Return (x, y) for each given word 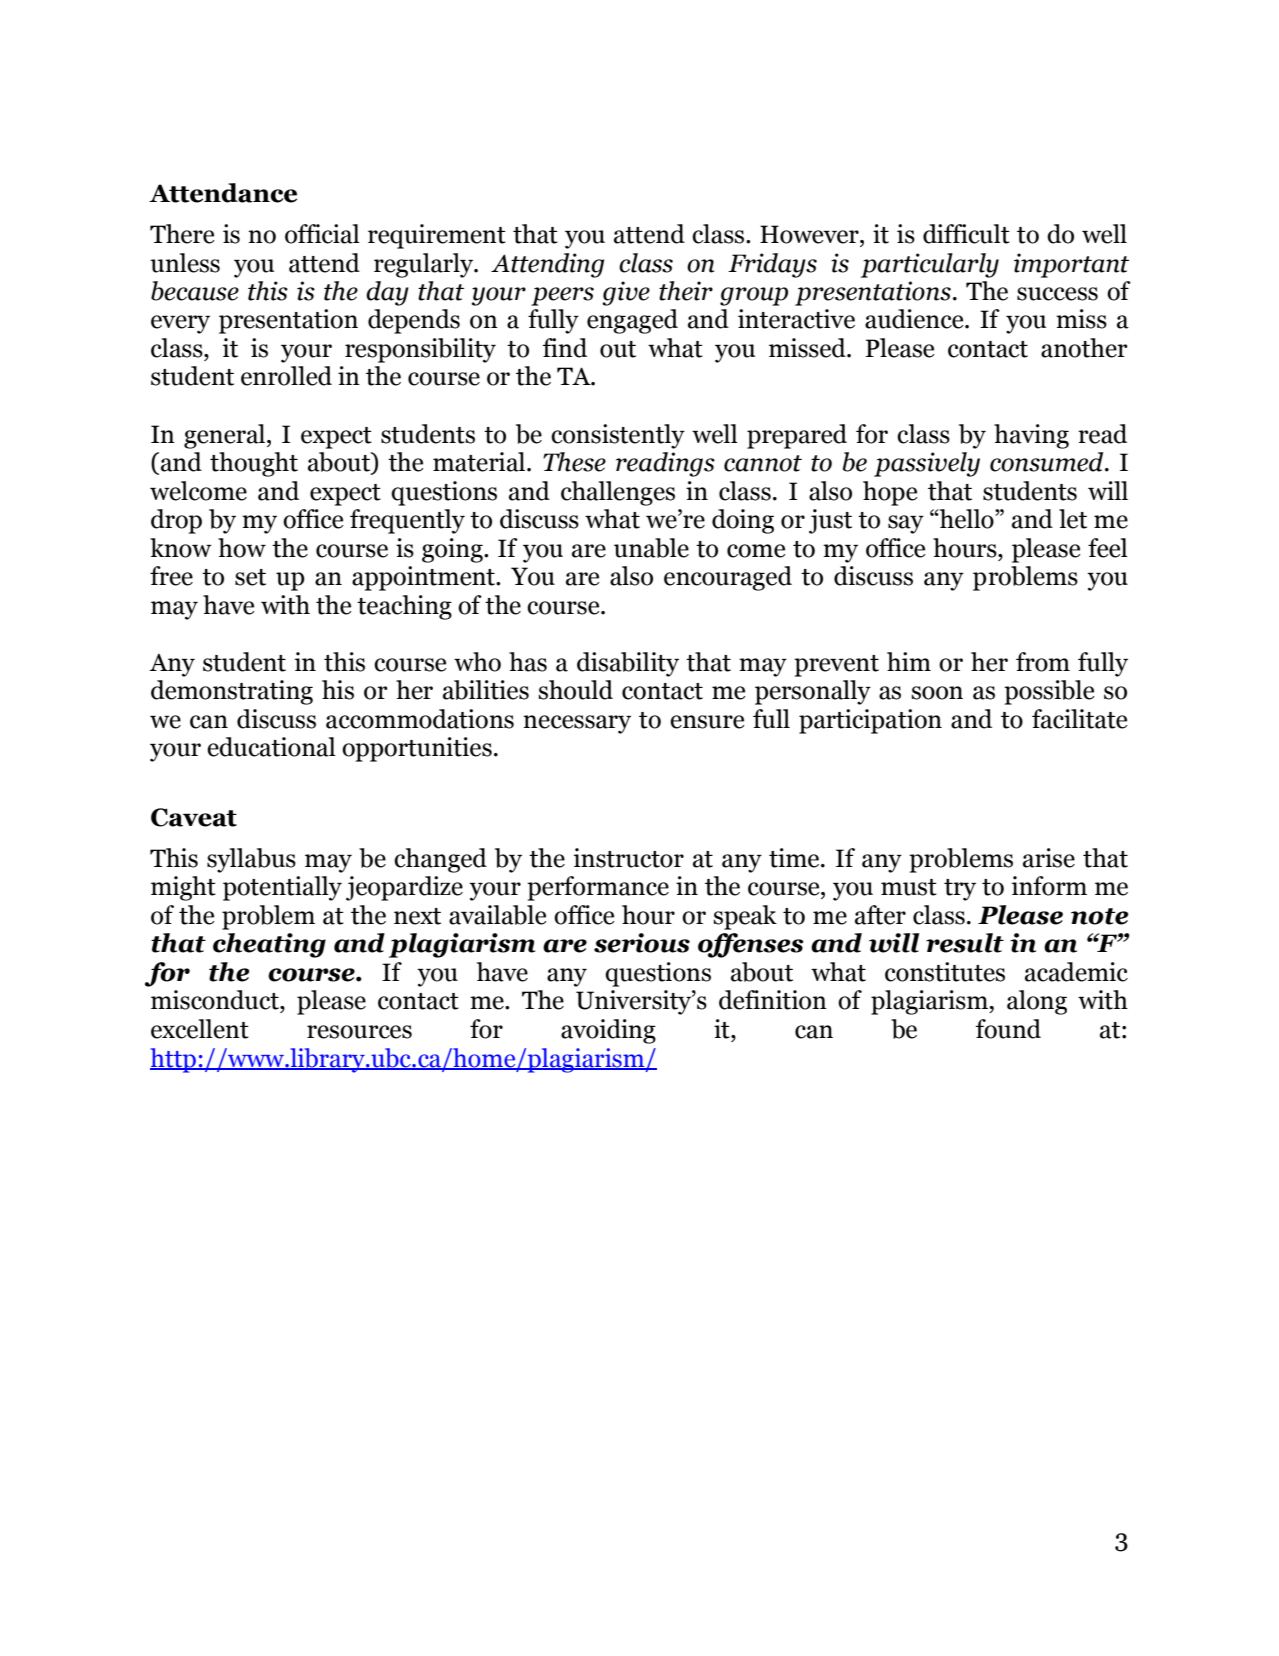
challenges (618, 493)
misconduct (216, 1000)
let (1073, 519)
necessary (577, 724)
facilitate (1079, 719)
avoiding (608, 1031)
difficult (966, 234)
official (322, 234)
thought (254, 464)
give (626, 293)
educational (271, 747)
